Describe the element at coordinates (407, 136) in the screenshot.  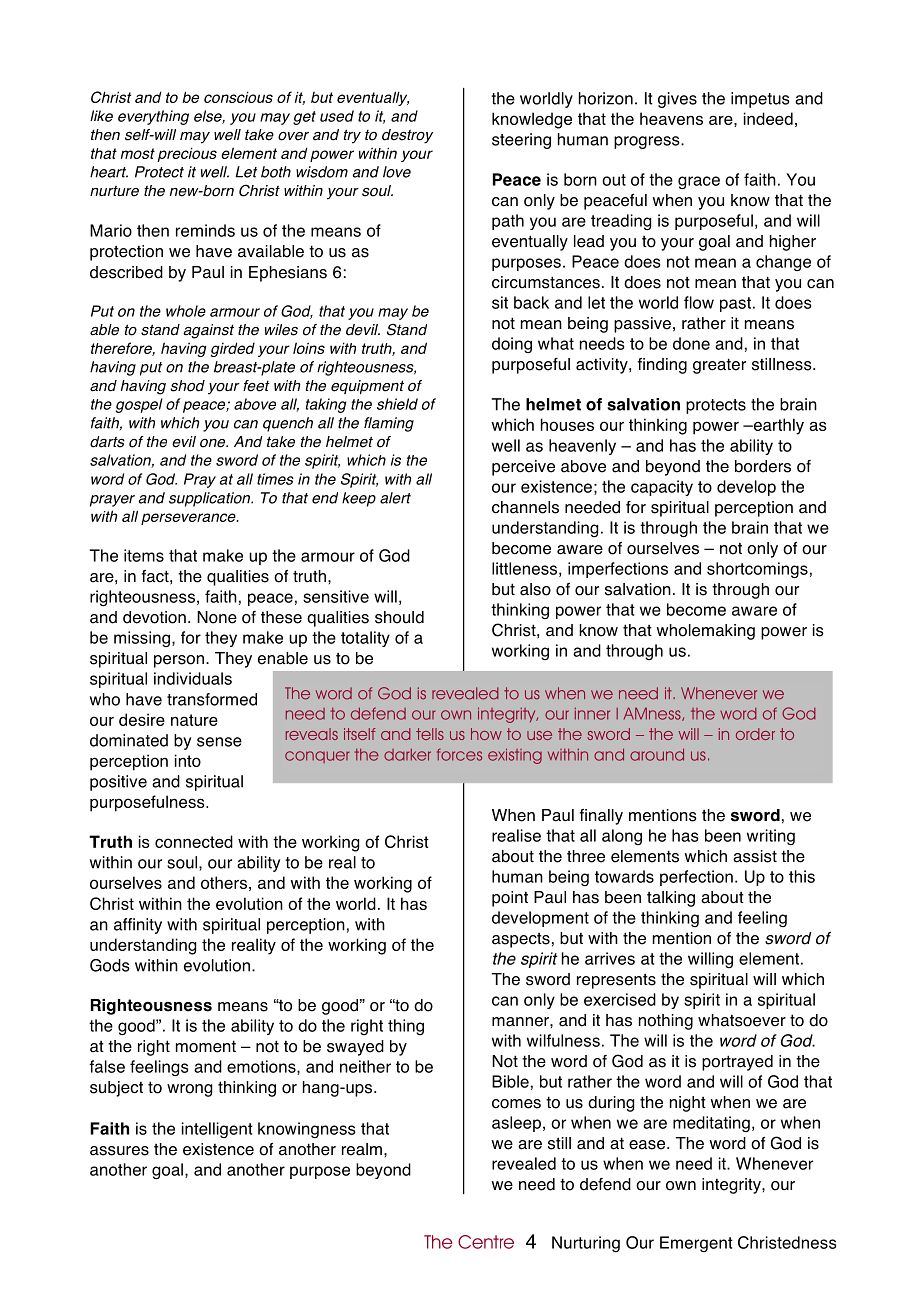
I see `destroy` at that location.
